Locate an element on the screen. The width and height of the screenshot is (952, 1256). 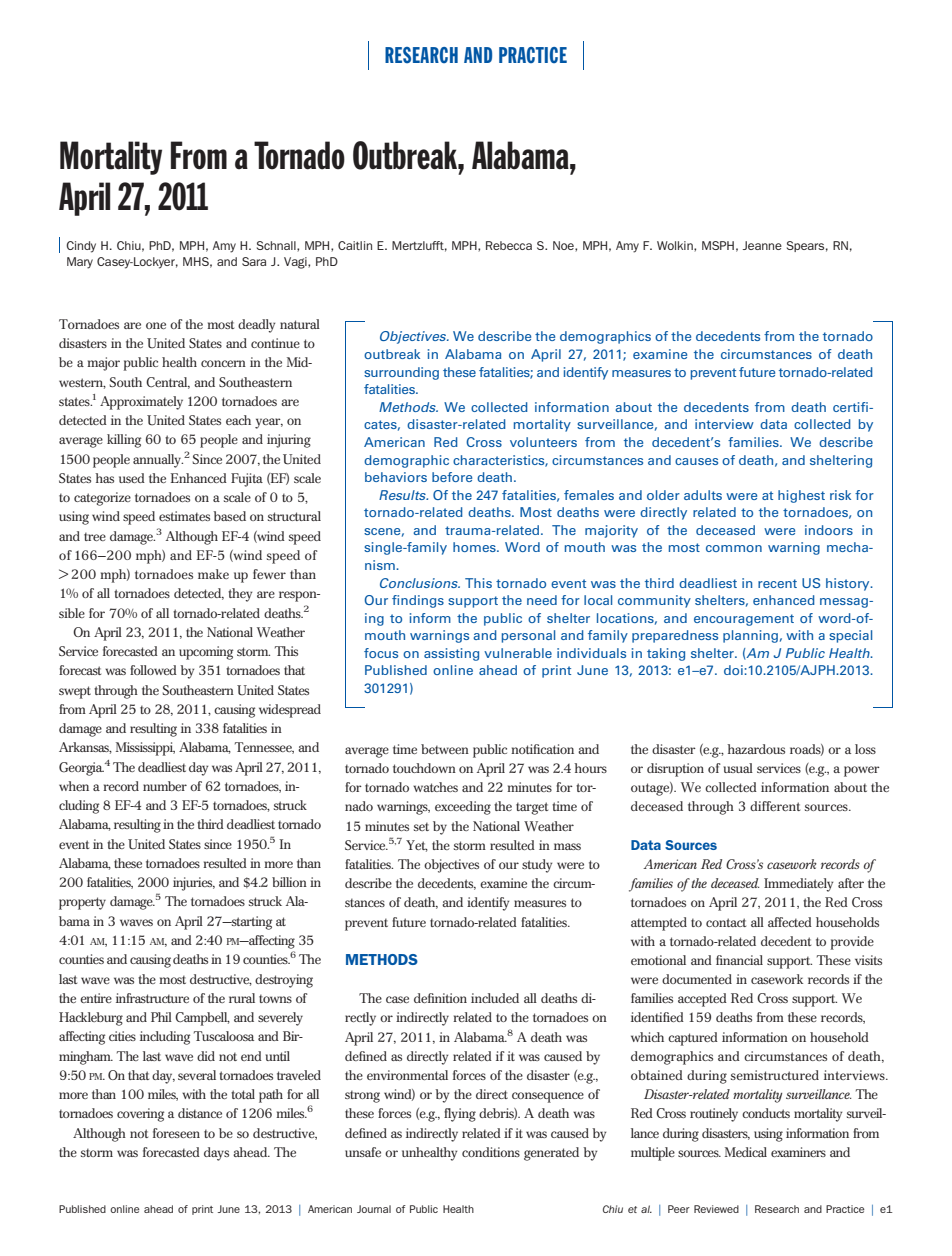
Jeanne is located at coordinates (762, 245).
